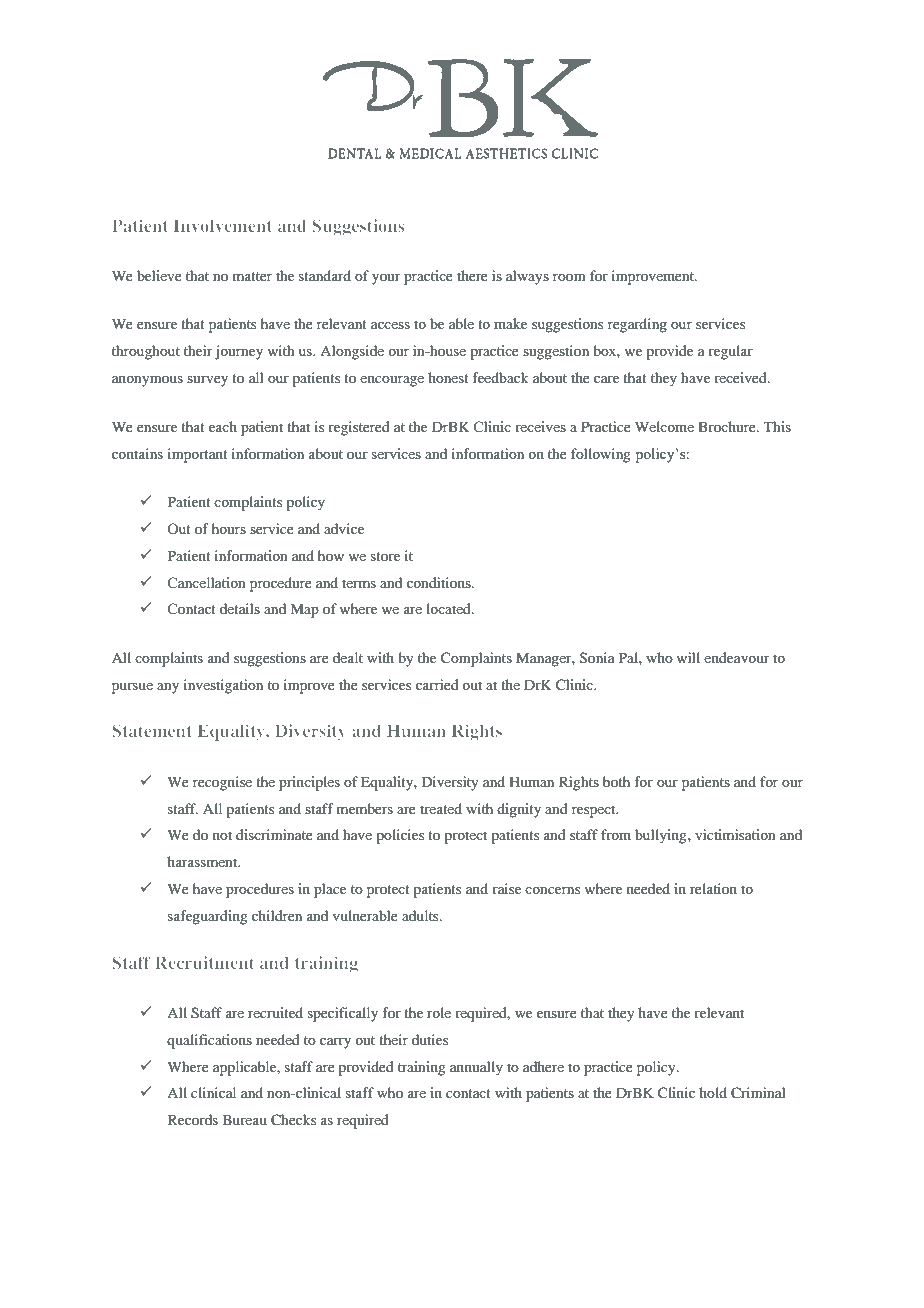 The height and width of the page is (1308, 924). What do you see at coordinates (688, 657) in the page?
I see `will` at bounding box center [688, 657].
